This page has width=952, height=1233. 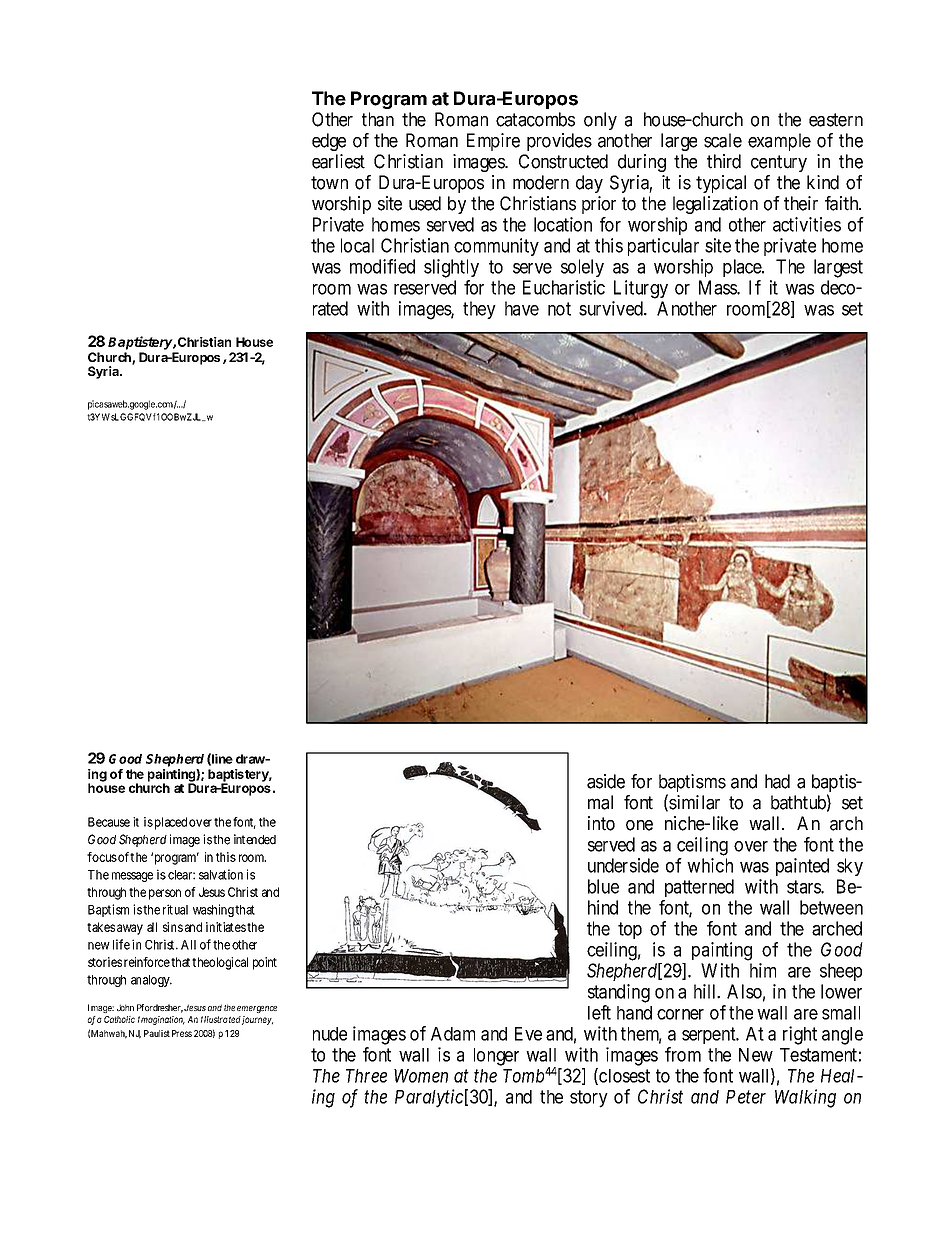 I want to click on had, so click(x=777, y=781).
